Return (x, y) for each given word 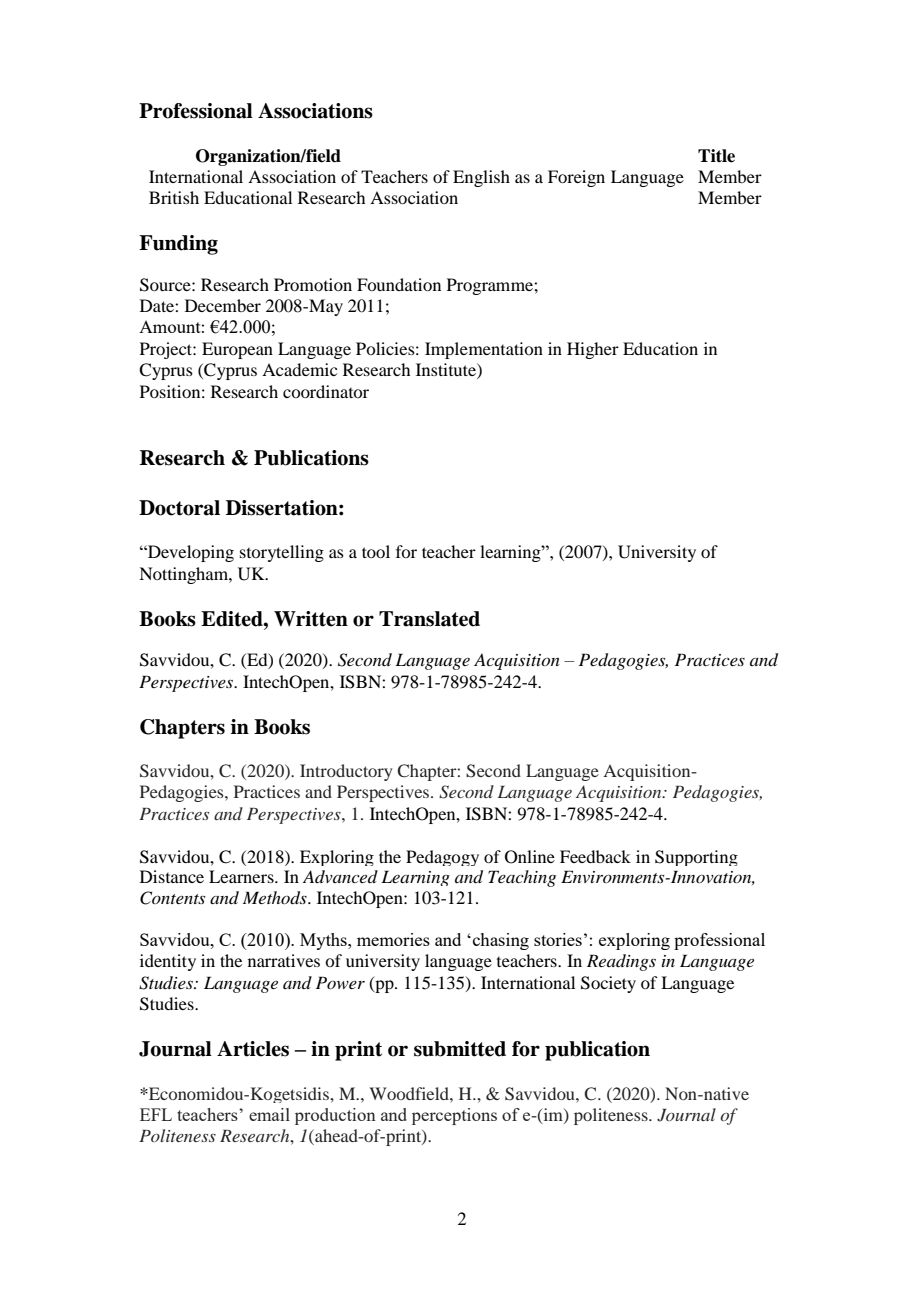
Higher (593, 350)
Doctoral (179, 508)
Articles (253, 1049)
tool (376, 551)
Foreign (576, 178)
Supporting (696, 858)
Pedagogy (442, 858)
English (481, 178)
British (174, 197)
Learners (242, 876)
